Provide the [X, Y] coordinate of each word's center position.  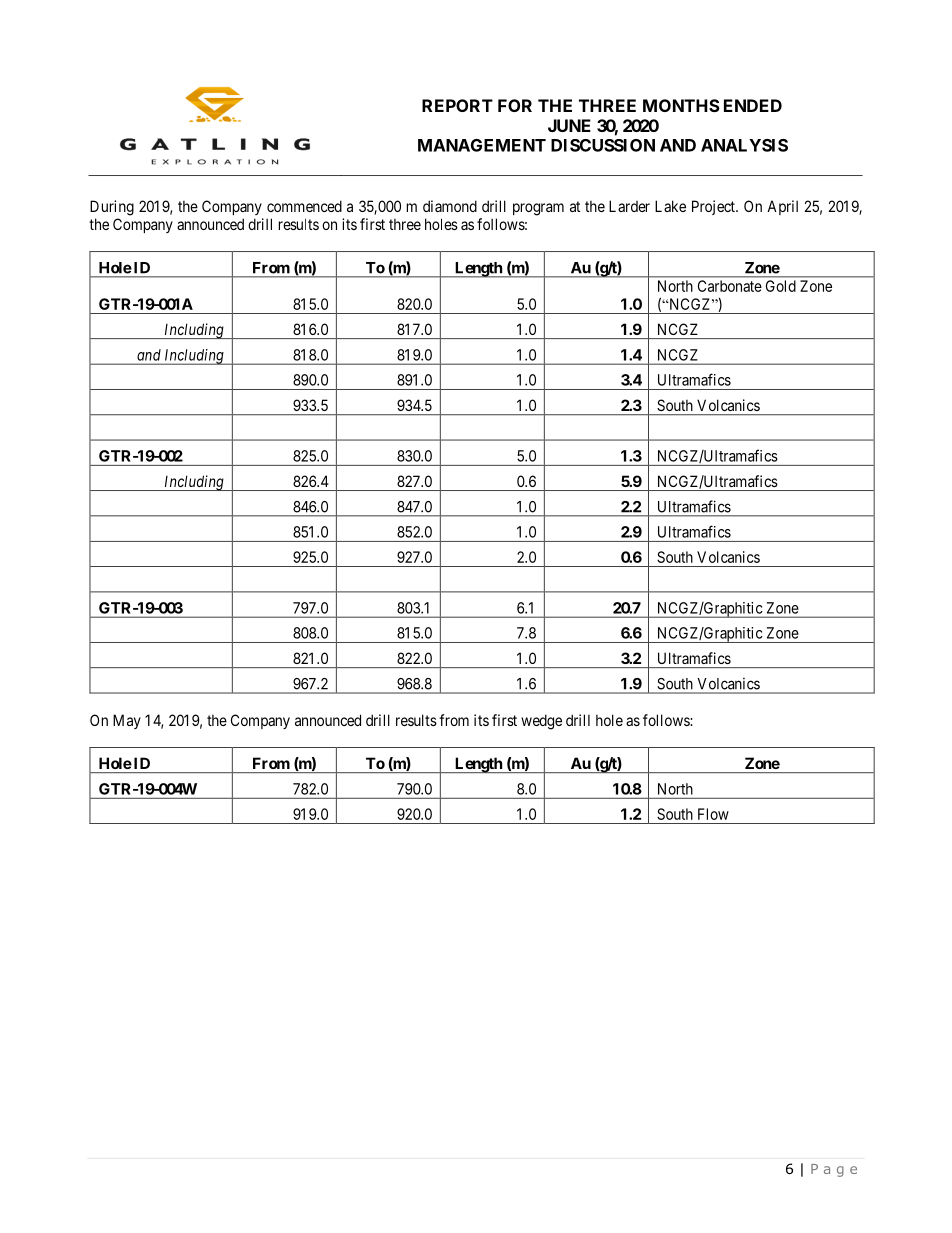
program [538, 209]
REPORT [457, 105]
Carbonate [730, 286]
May [127, 721]
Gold [781, 286]
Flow [713, 814]
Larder [629, 206]
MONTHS [681, 105]
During [112, 208]
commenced [304, 206]
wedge [541, 722]
